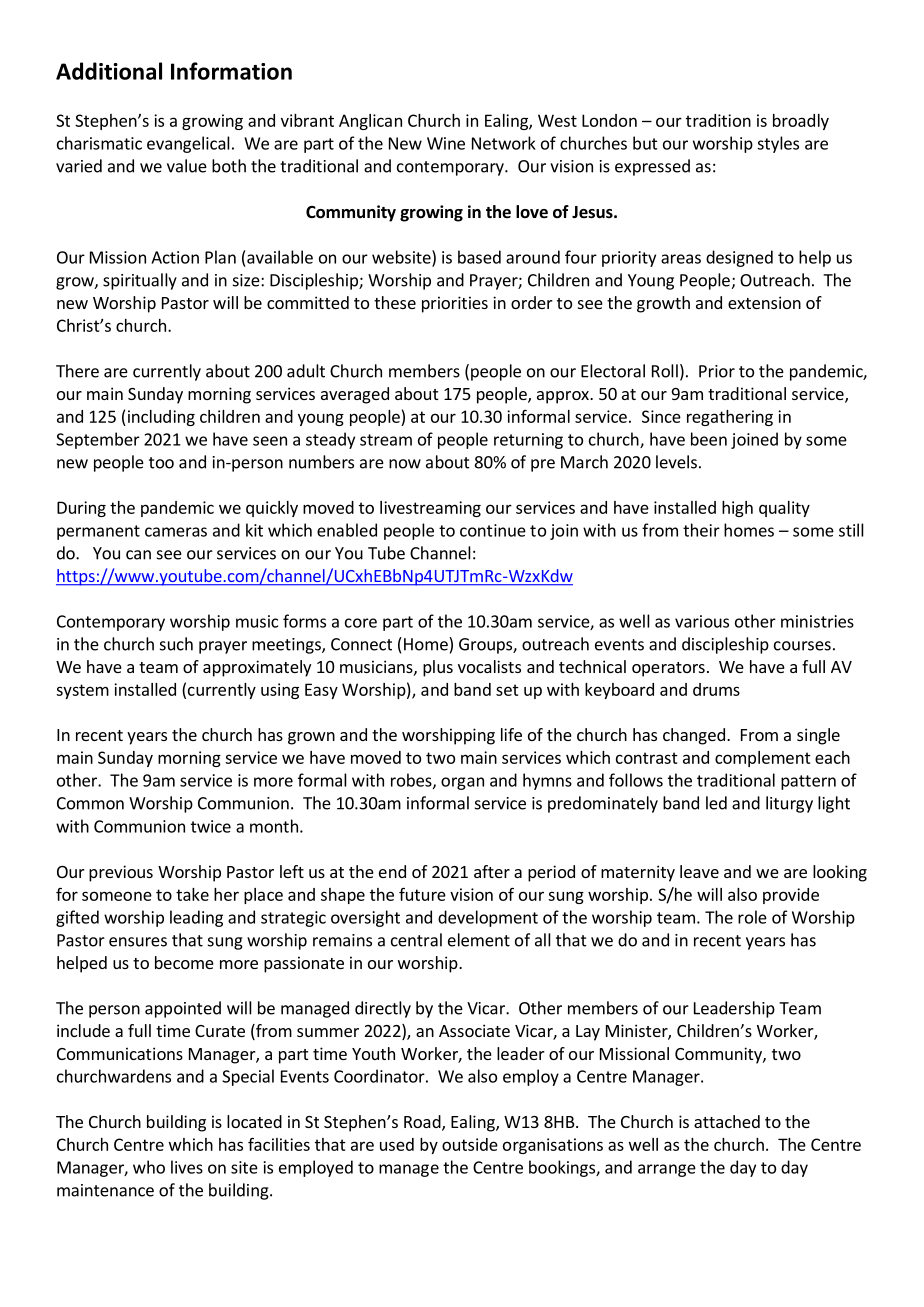  What do you see at coordinates (149, 1167) in the page?
I see `who` at bounding box center [149, 1167].
